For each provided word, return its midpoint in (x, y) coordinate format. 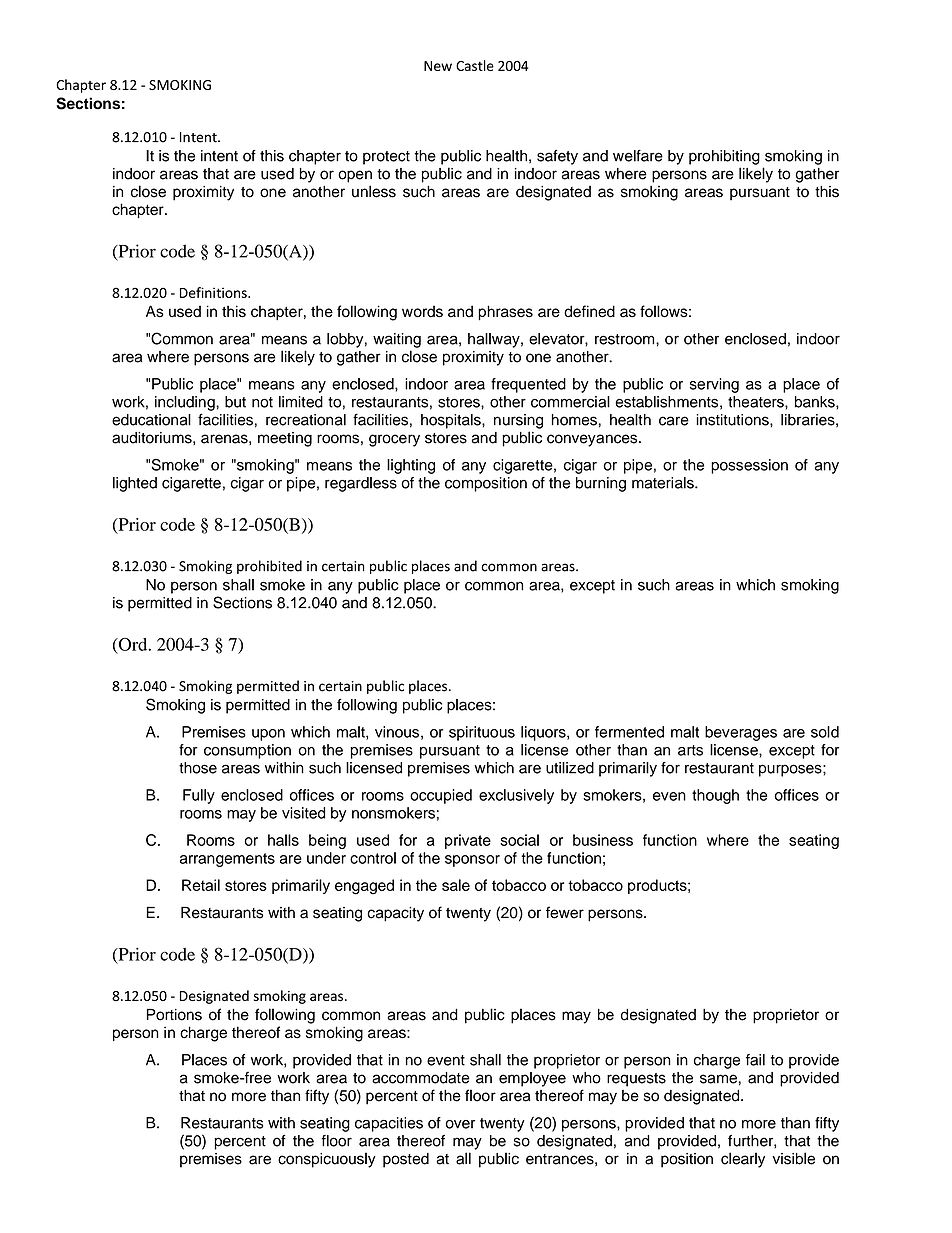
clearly (743, 1160)
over (460, 1124)
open (355, 176)
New (438, 66)
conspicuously (327, 1160)
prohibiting (724, 157)
